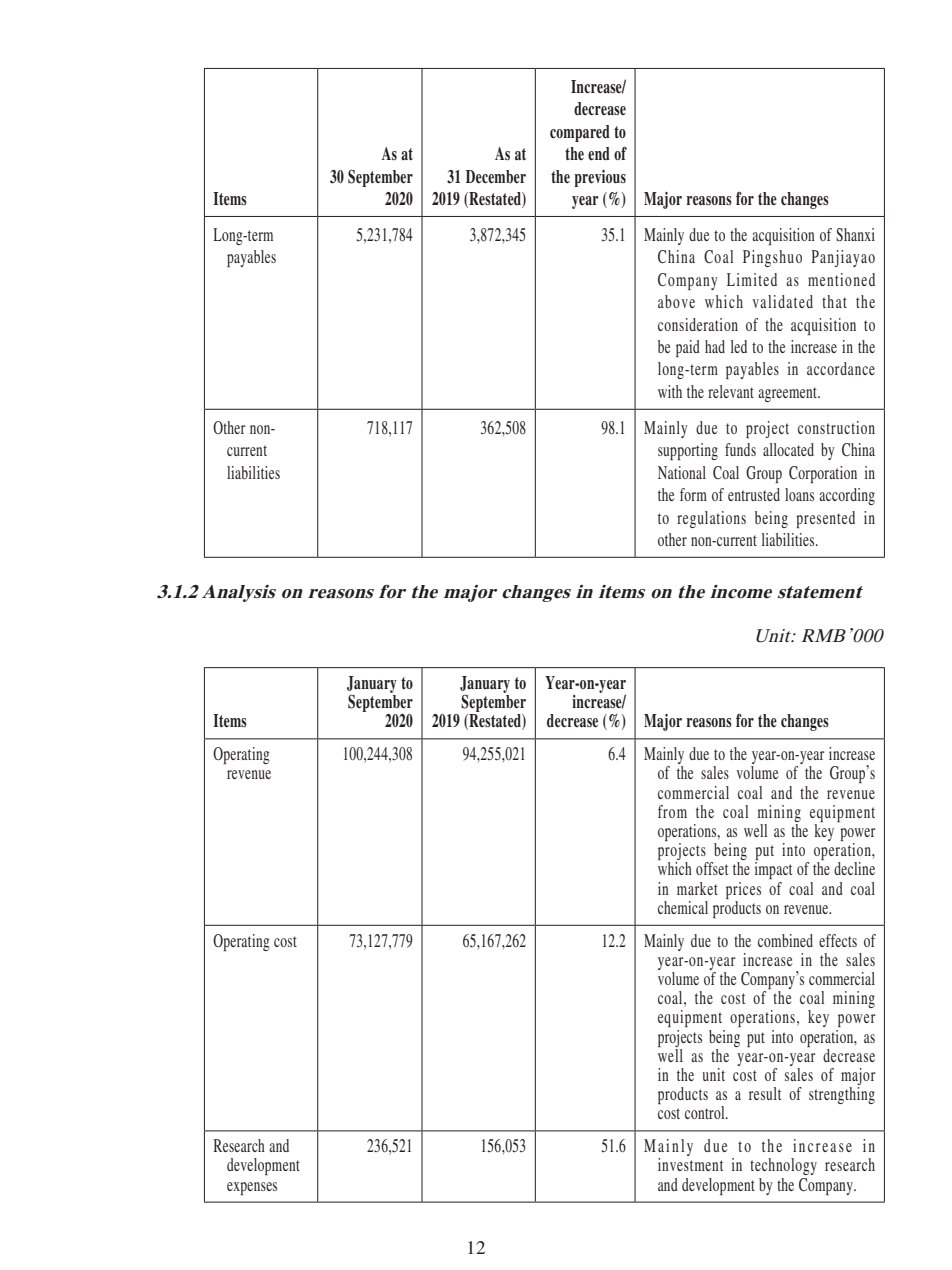 The image size is (952, 1270). What do you see at coordinates (683, 907) in the screenshot?
I see `chemical` at bounding box center [683, 907].
